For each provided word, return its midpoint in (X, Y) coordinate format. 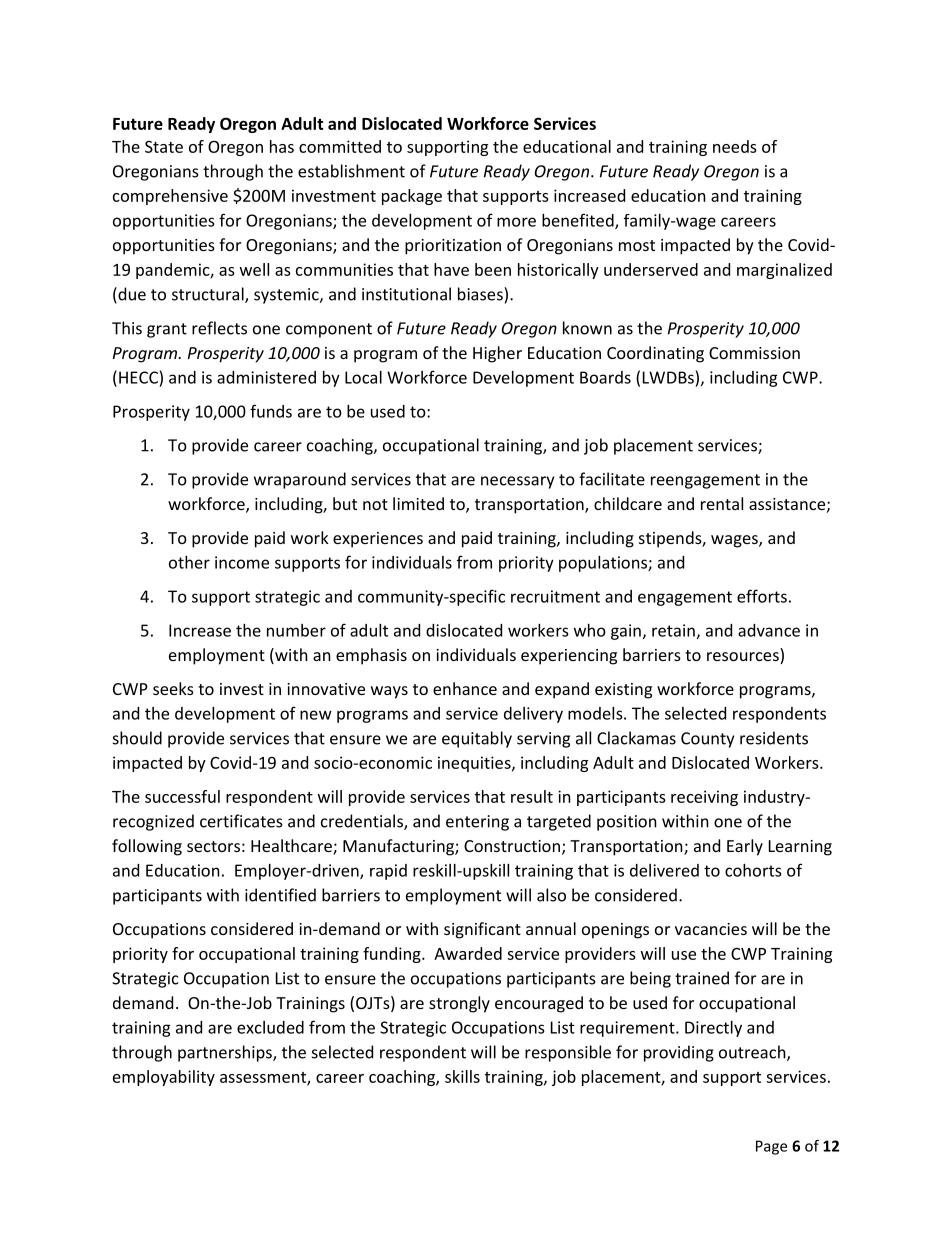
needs (735, 146)
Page (771, 1147)
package (412, 197)
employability (164, 1078)
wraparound (300, 480)
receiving (704, 798)
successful (182, 796)
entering (477, 823)
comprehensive (170, 197)
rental (722, 503)
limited (418, 503)
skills (462, 1076)
